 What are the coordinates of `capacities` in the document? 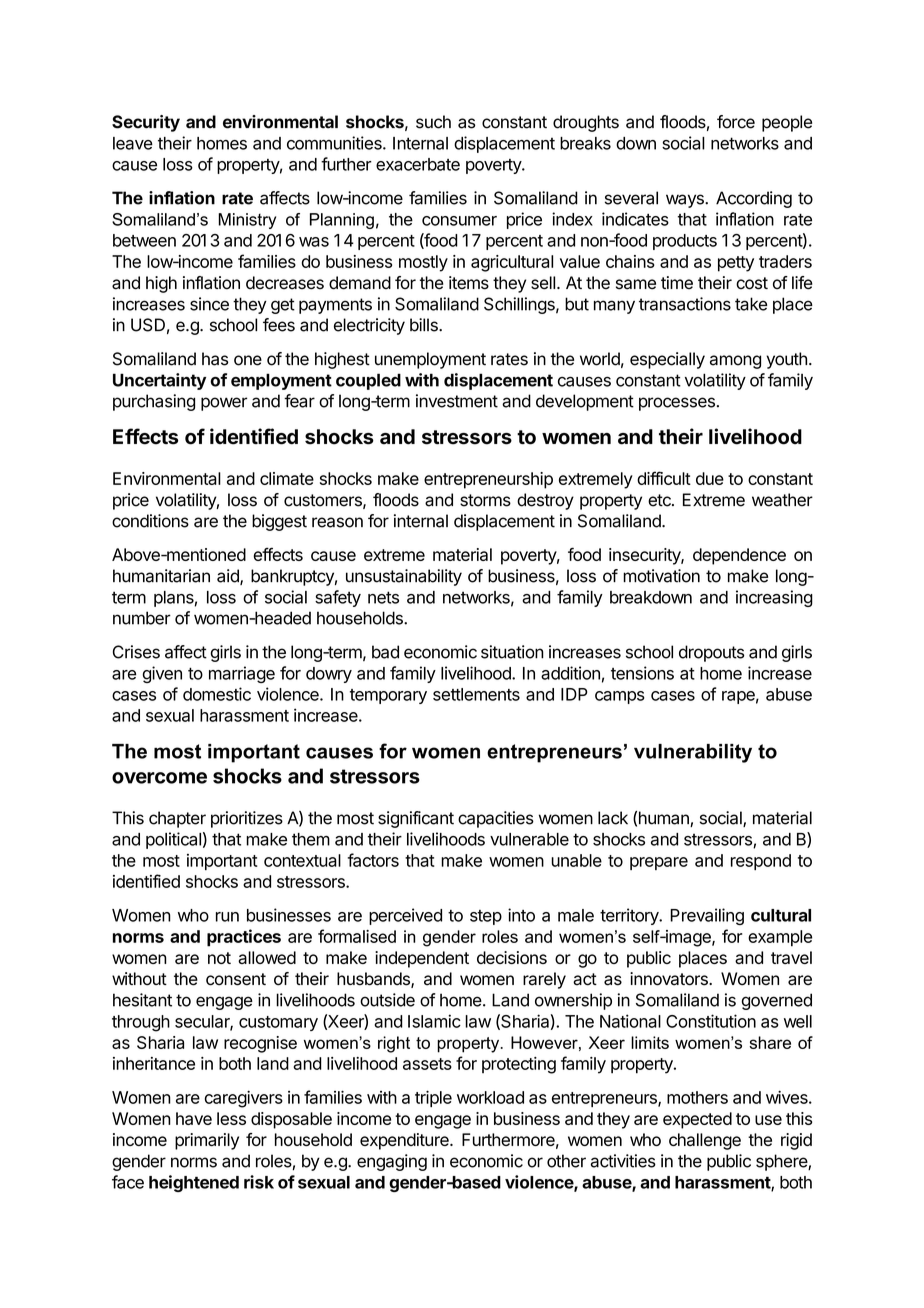 It's located at (496, 819).
